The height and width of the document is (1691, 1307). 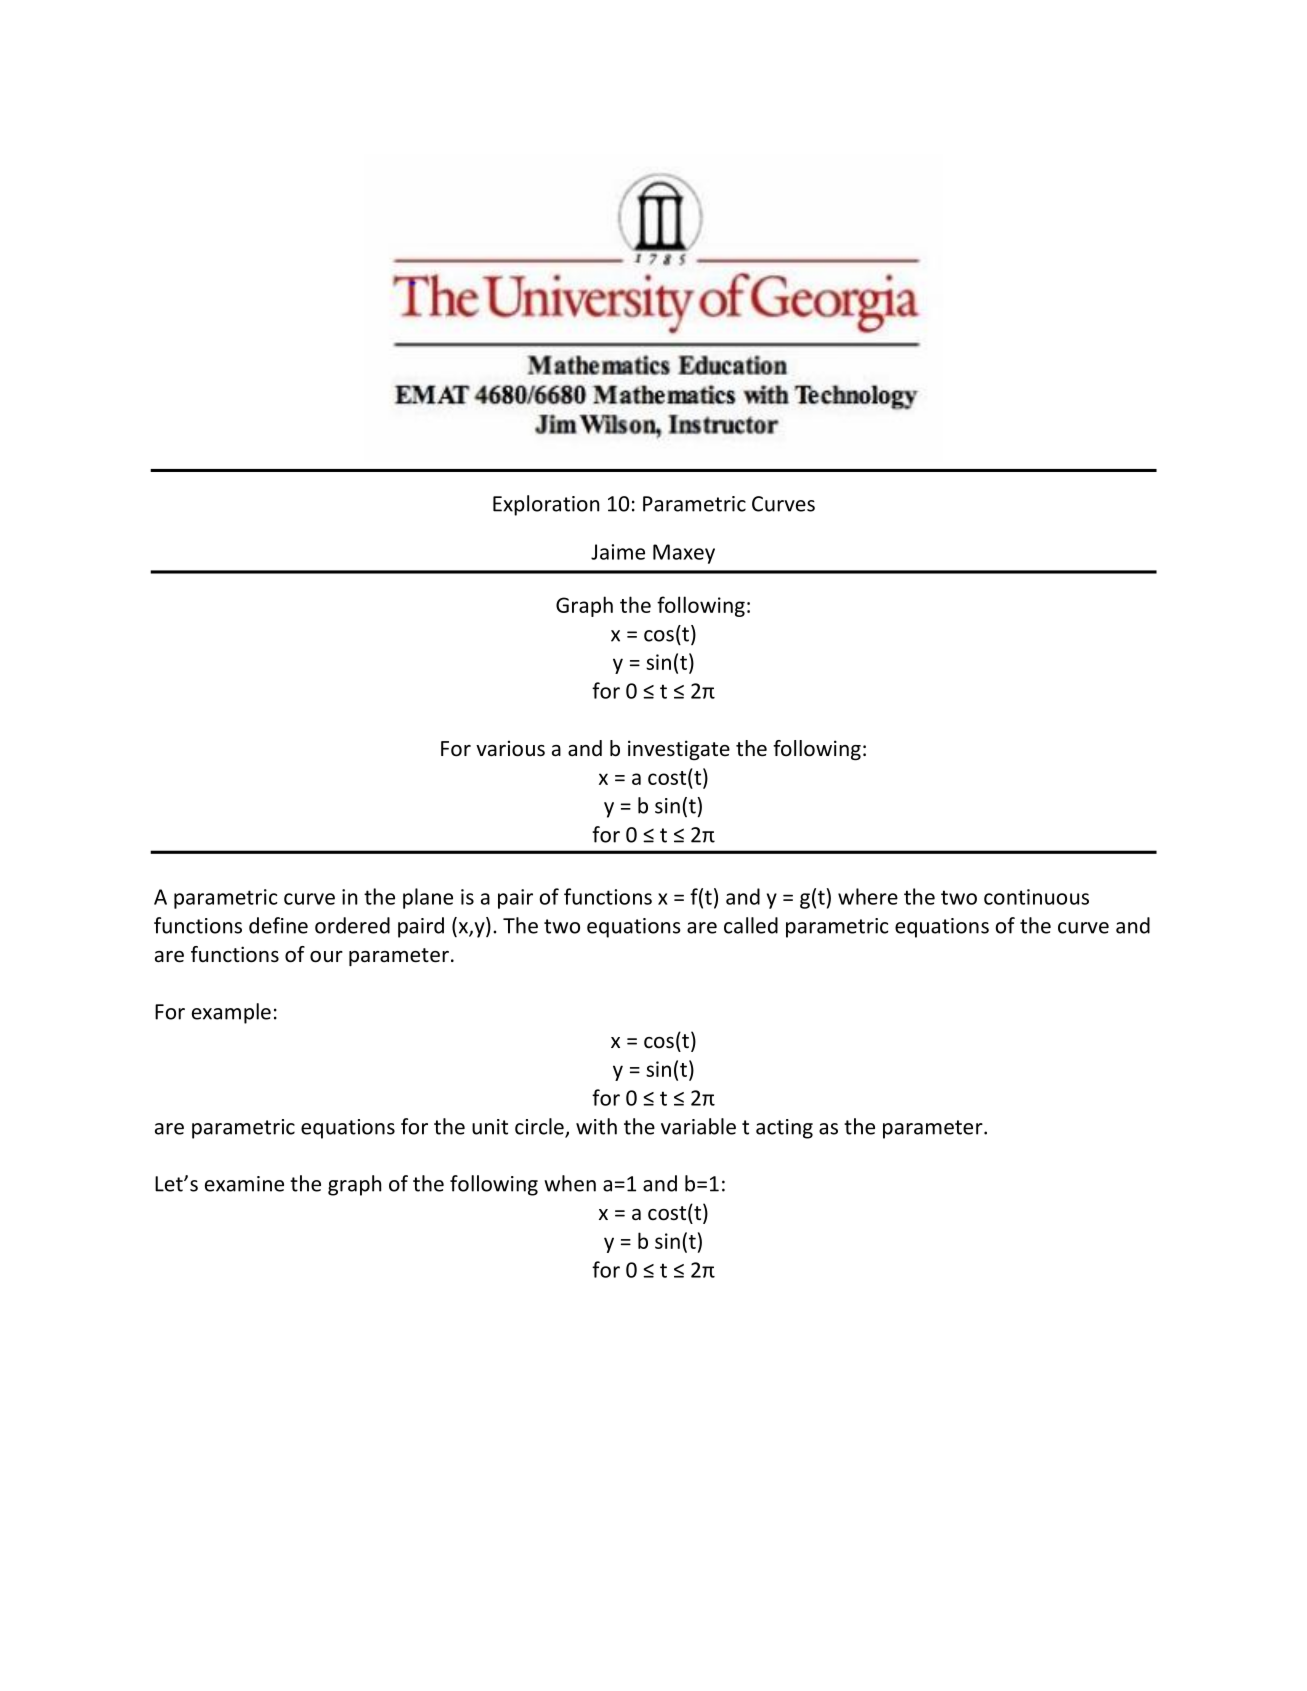 I want to click on our, so click(x=326, y=957).
